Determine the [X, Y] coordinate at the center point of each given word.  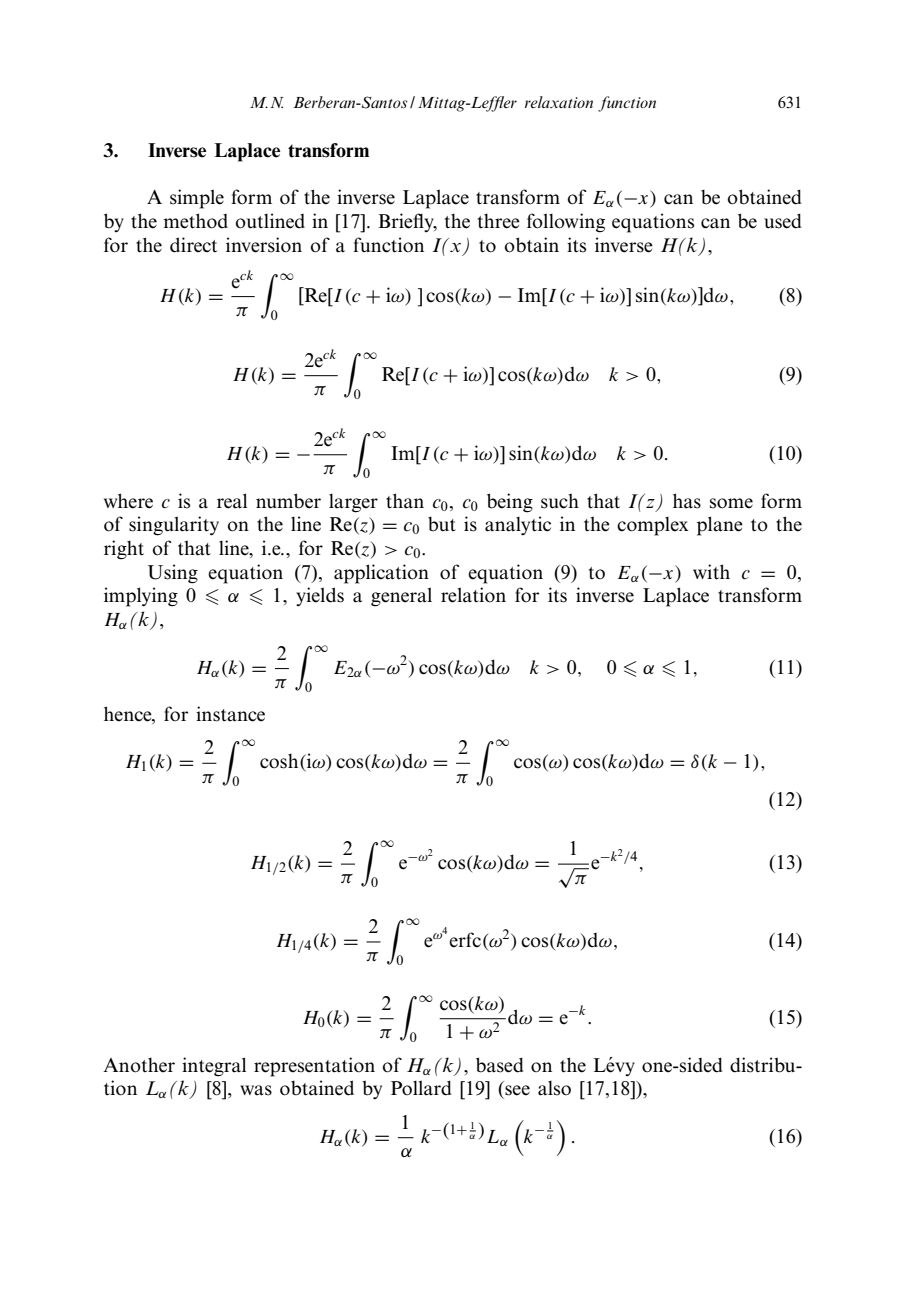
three [499, 221]
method [195, 221]
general [401, 597]
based [499, 1065]
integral [214, 1067]
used [782, 221]
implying [141, 597]
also [554, 1088]
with [711, 572]
